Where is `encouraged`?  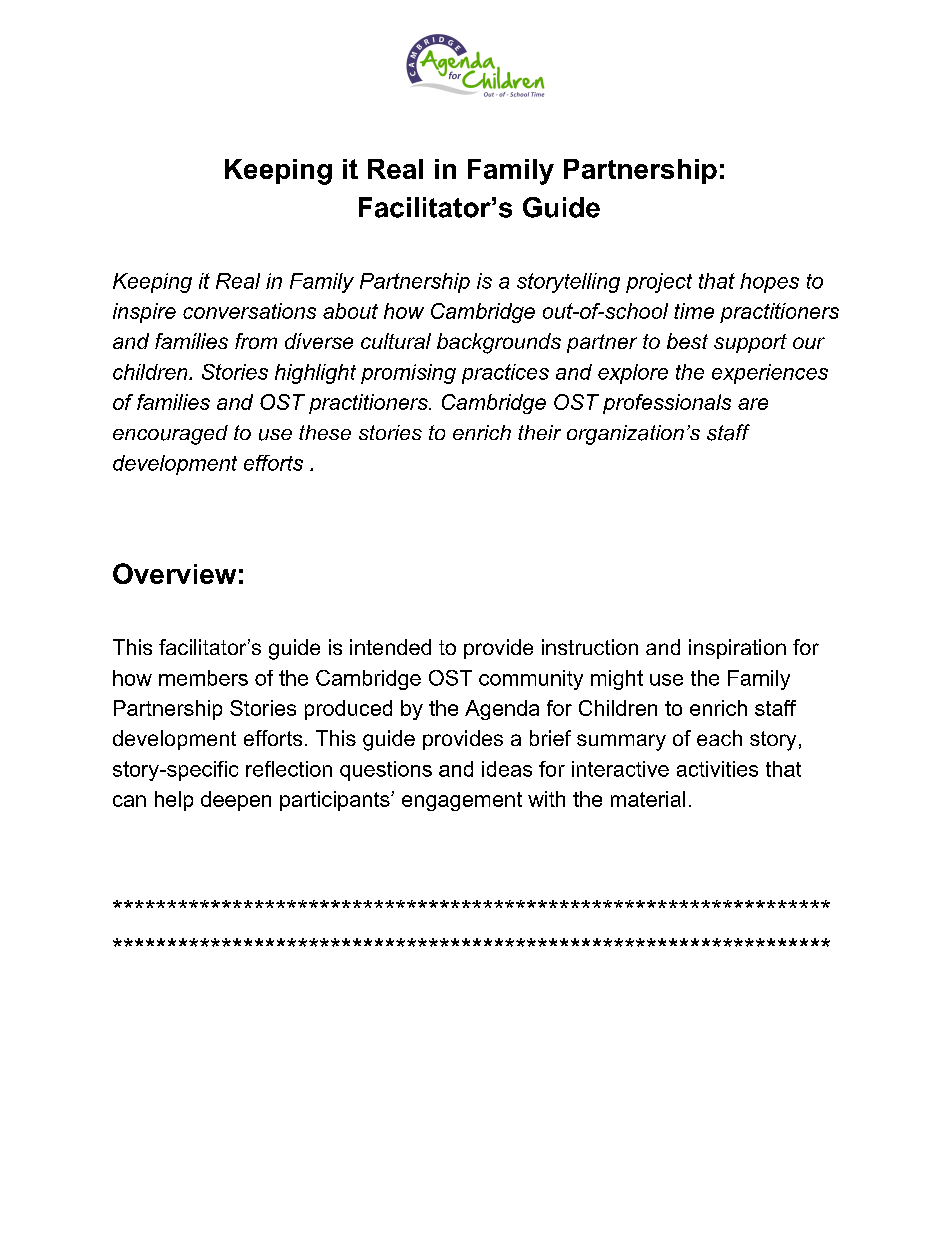 encouraged is located at coordinates (170, 435).
